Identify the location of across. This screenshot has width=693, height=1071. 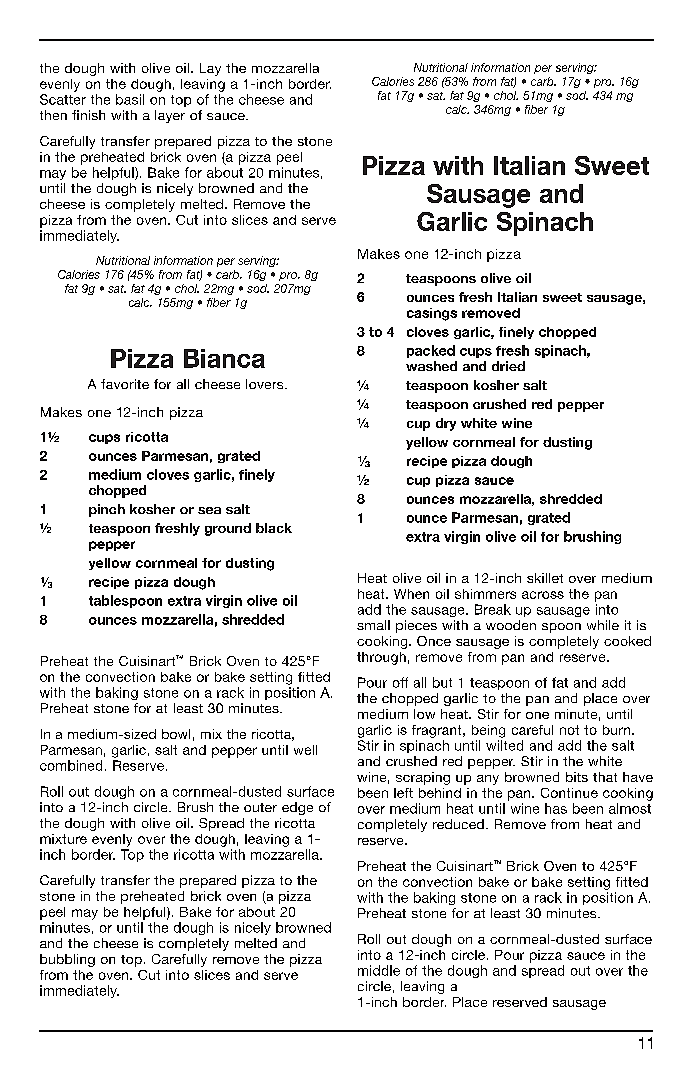
(543, 595).
